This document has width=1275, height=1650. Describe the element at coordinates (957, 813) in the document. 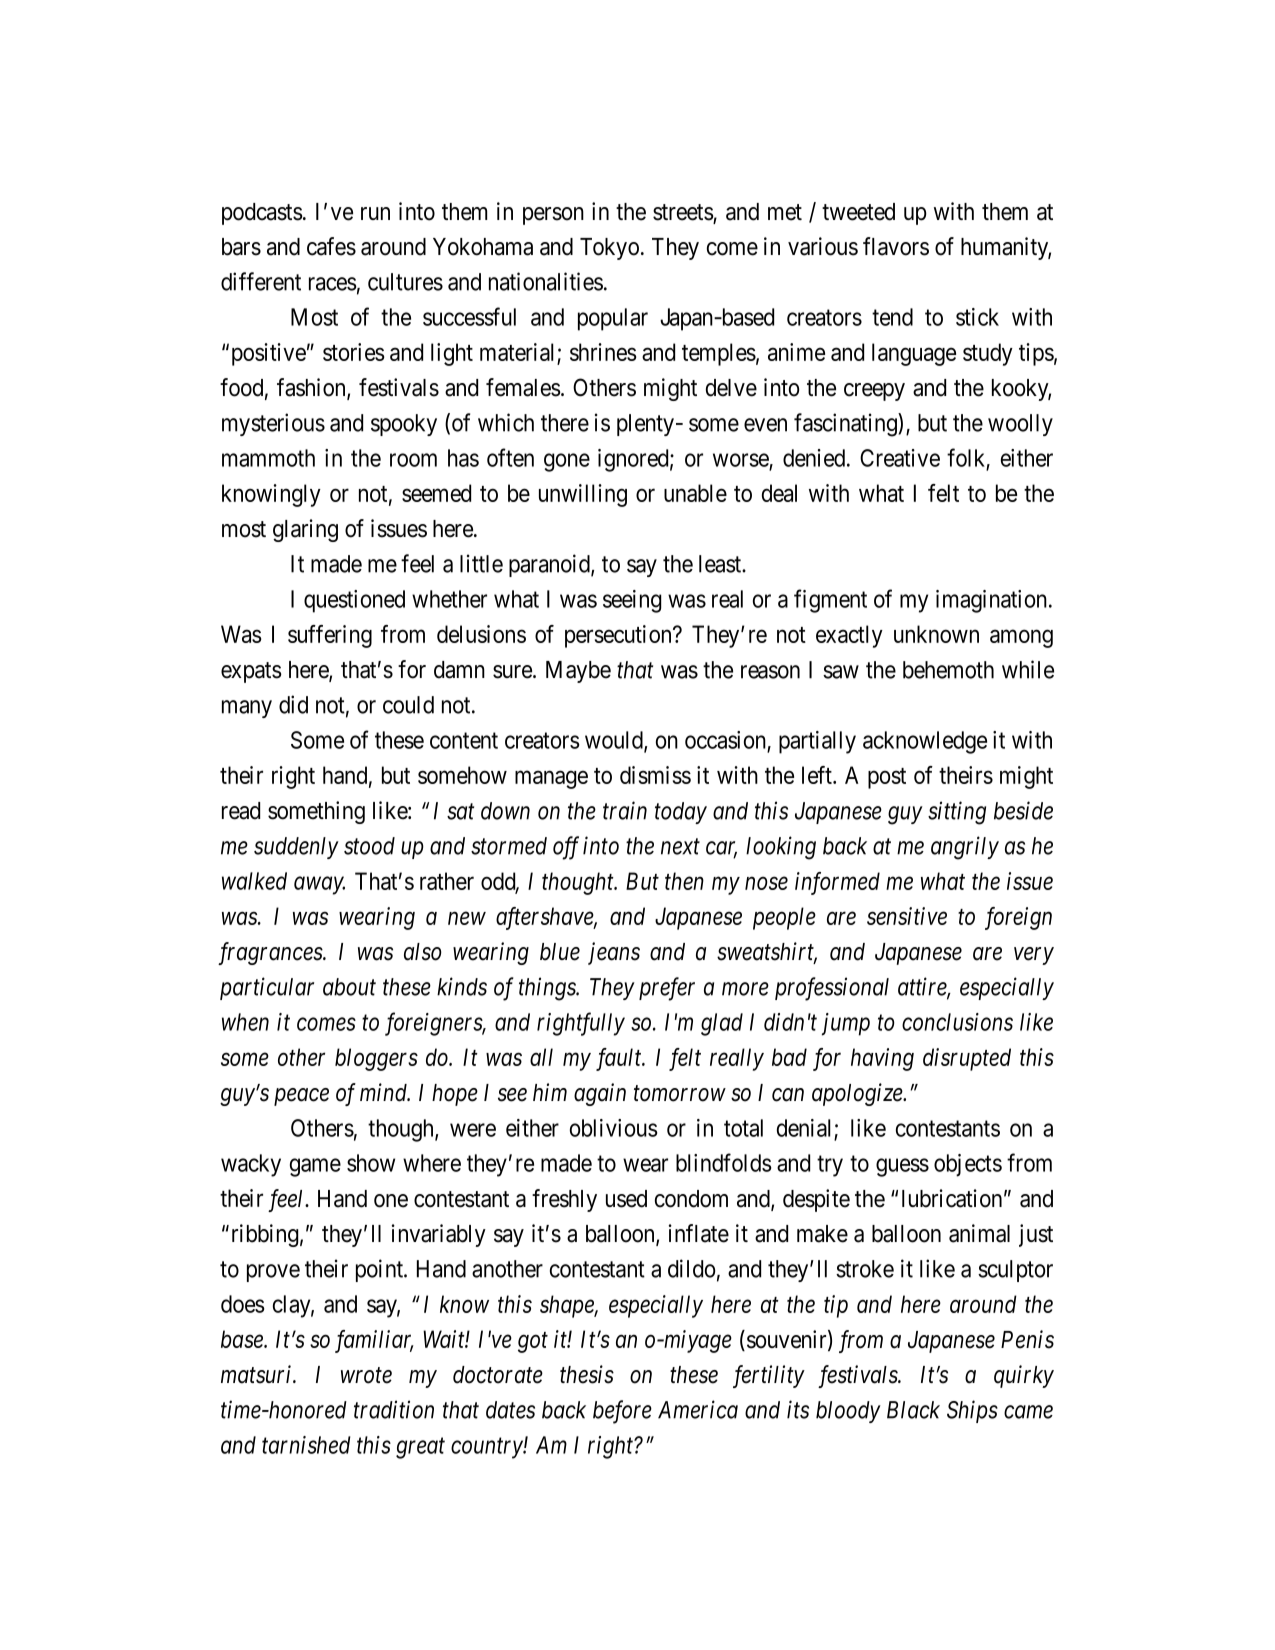

I see `sitting` at that location.
